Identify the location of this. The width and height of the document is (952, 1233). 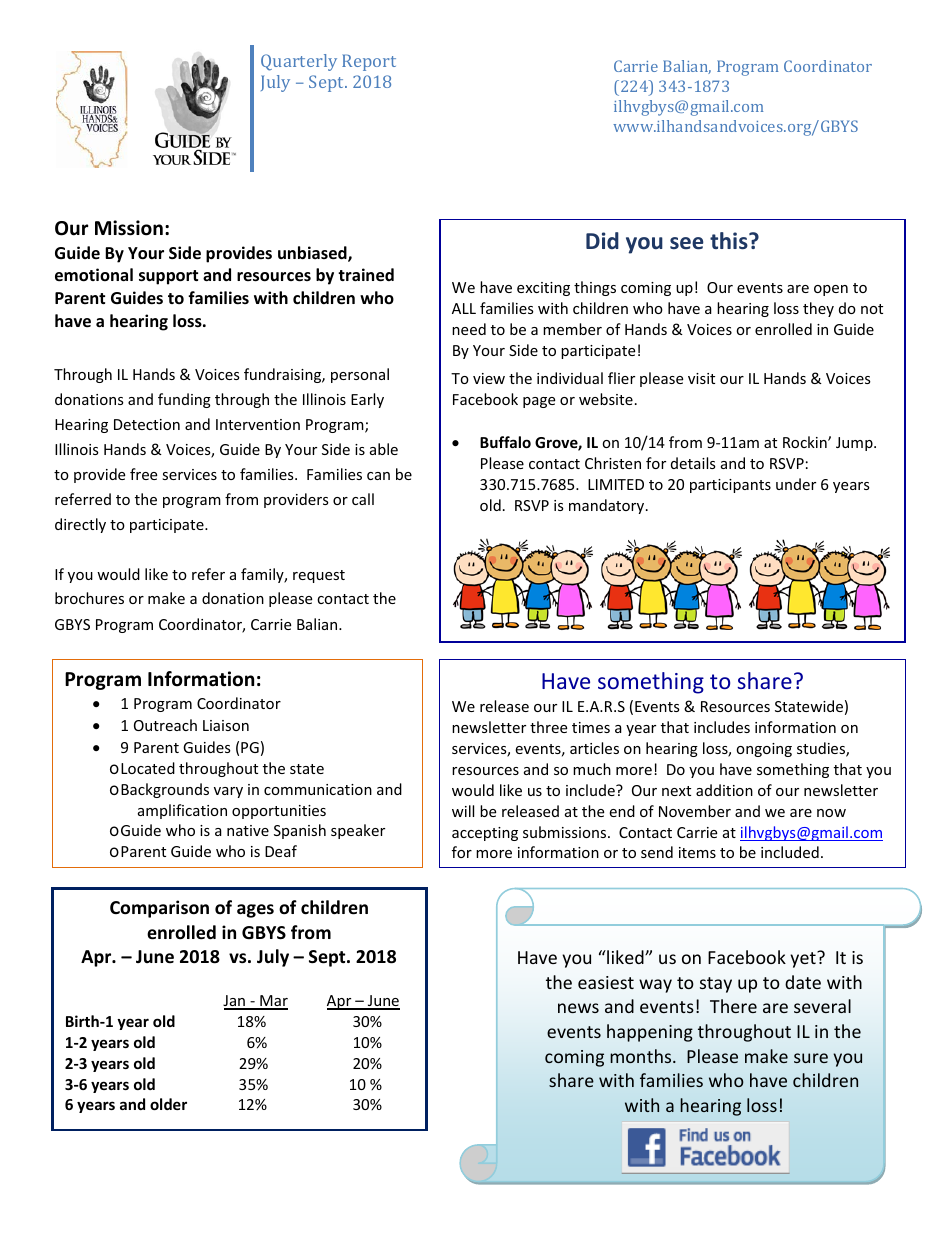
(730, 241).
